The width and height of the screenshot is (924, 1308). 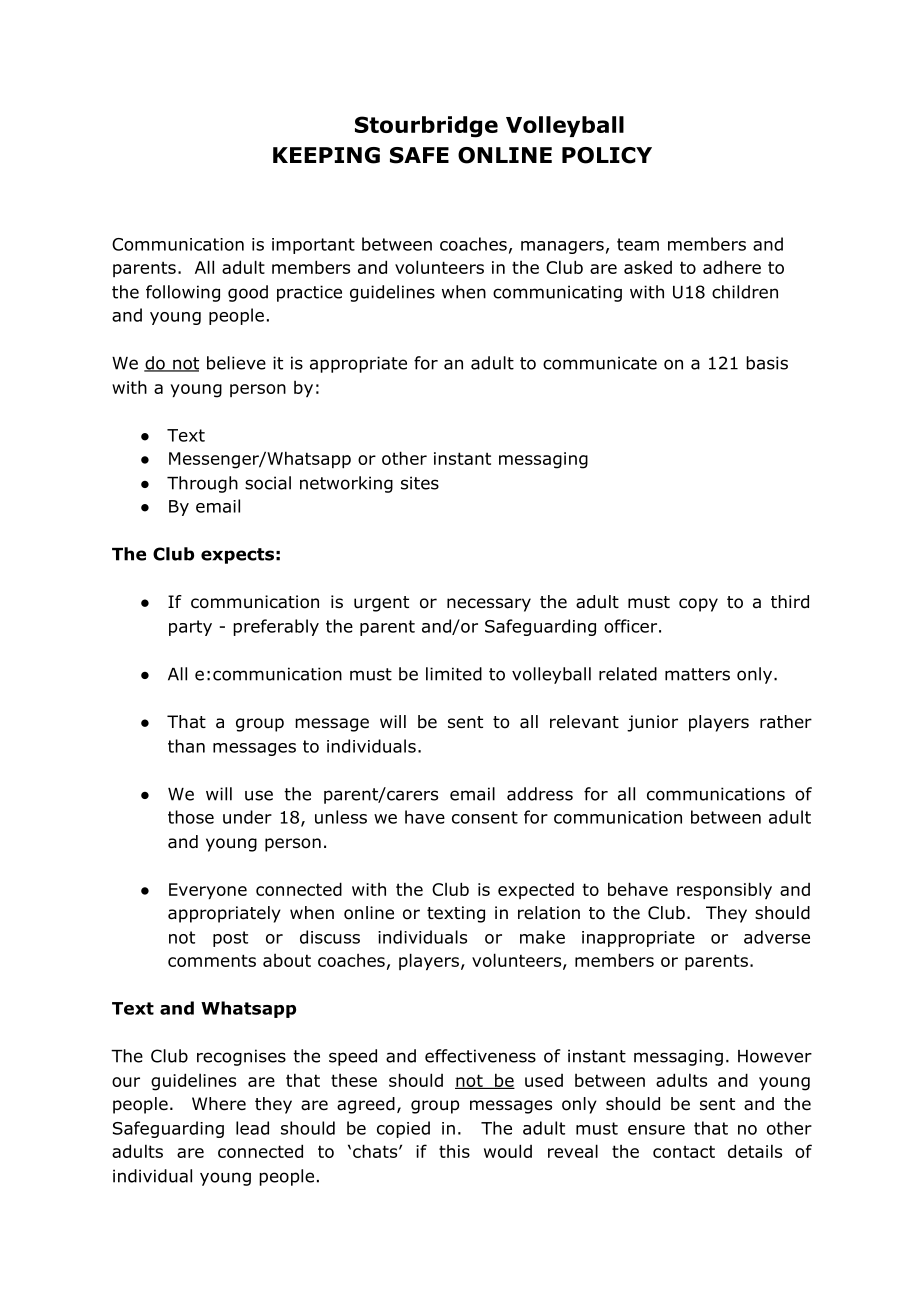 I want to click on responsibly, so click(x=724, y=890).
